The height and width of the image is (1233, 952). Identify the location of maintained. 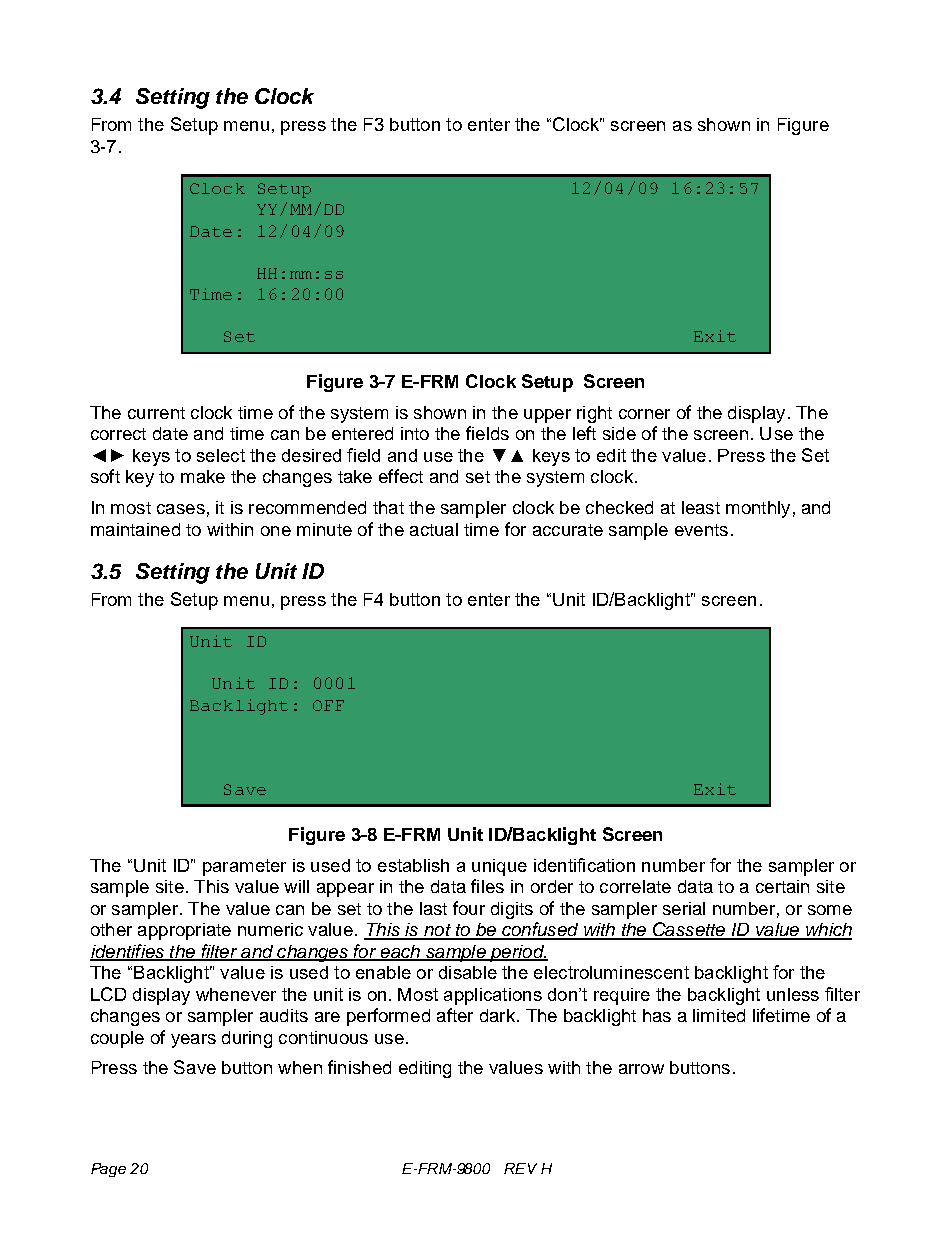
(135, 529).
